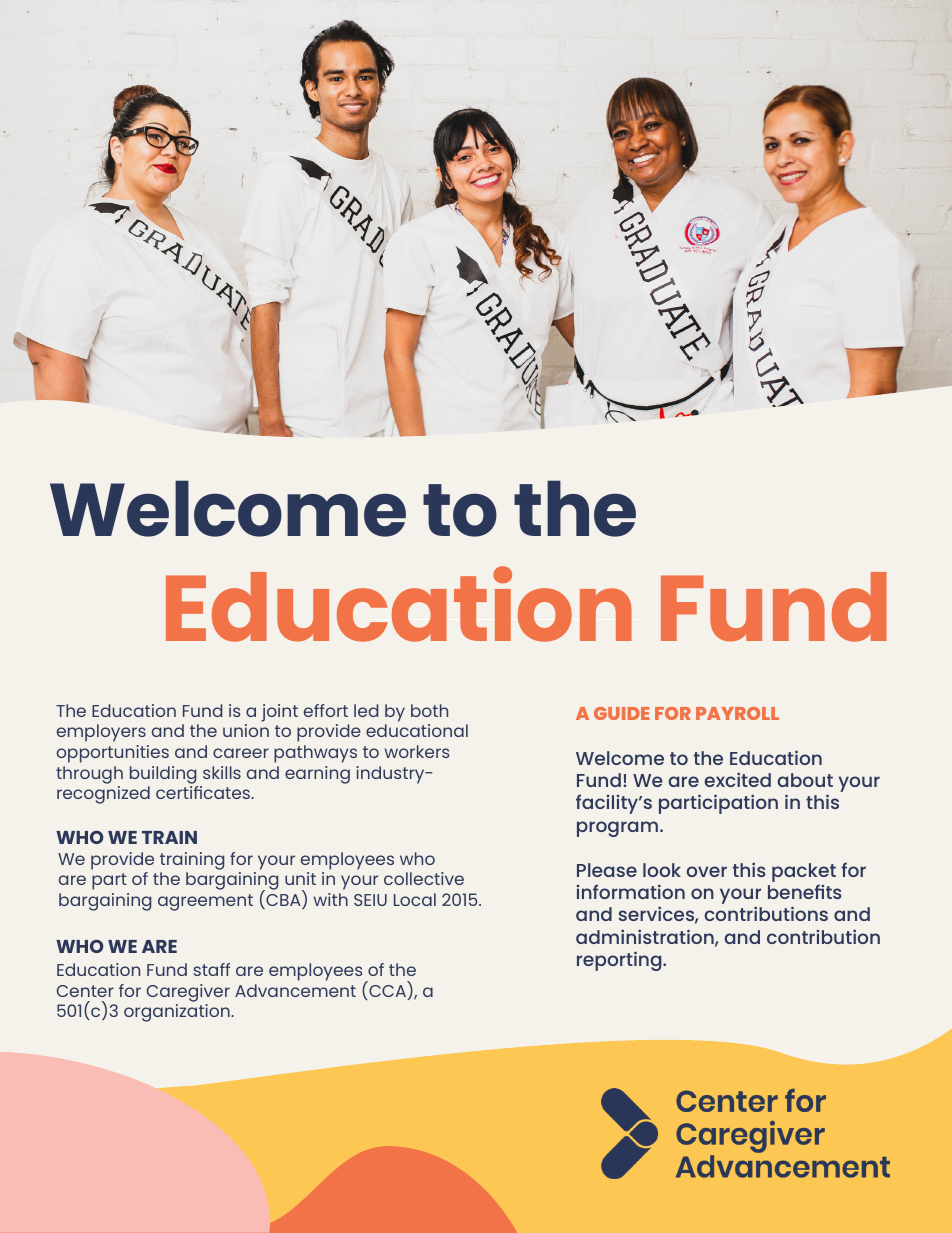 The width and height of the page is (952, 1233). I want to click on reporting, so click(620, 961).
